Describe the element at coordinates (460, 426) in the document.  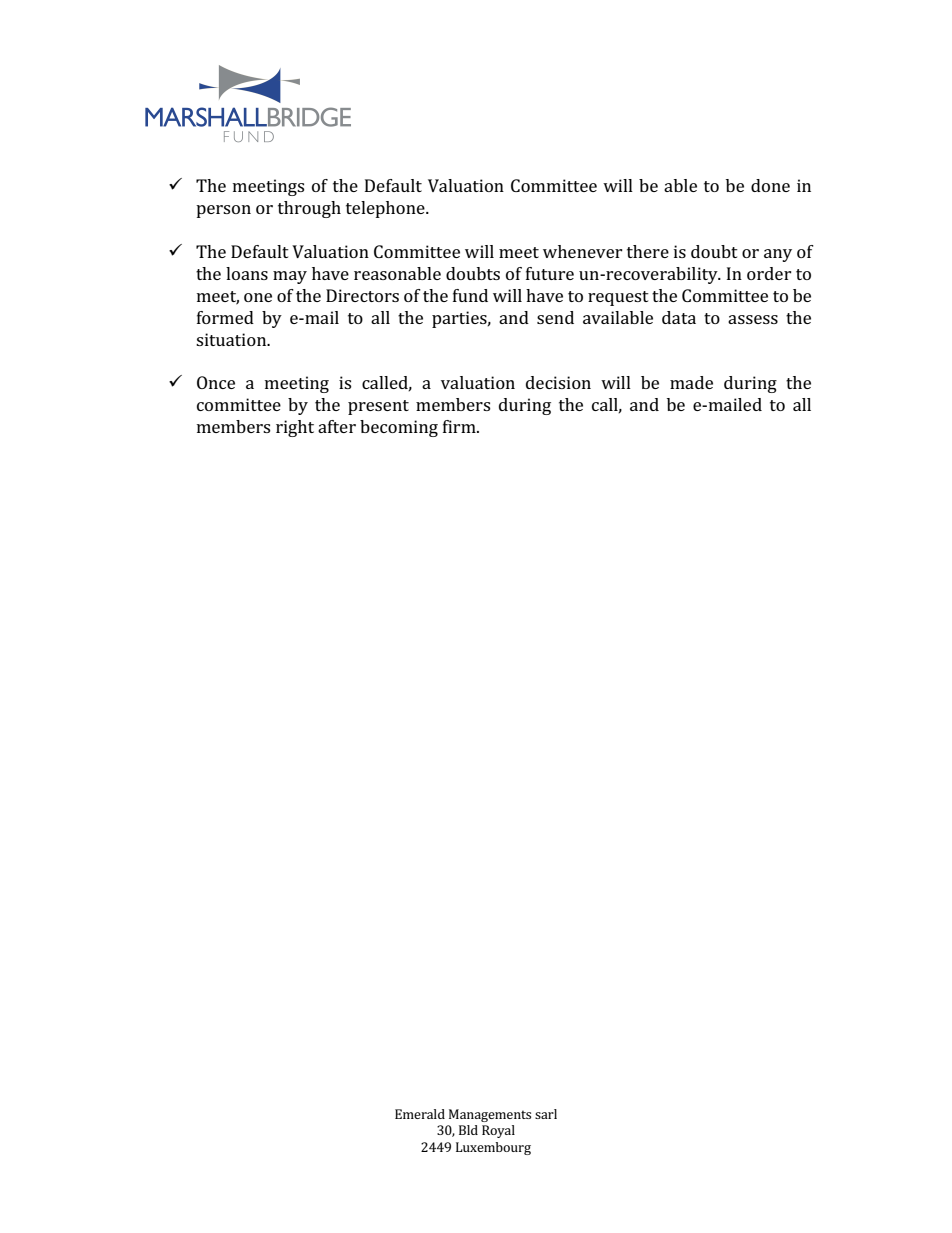
I see `firm` at that location.
